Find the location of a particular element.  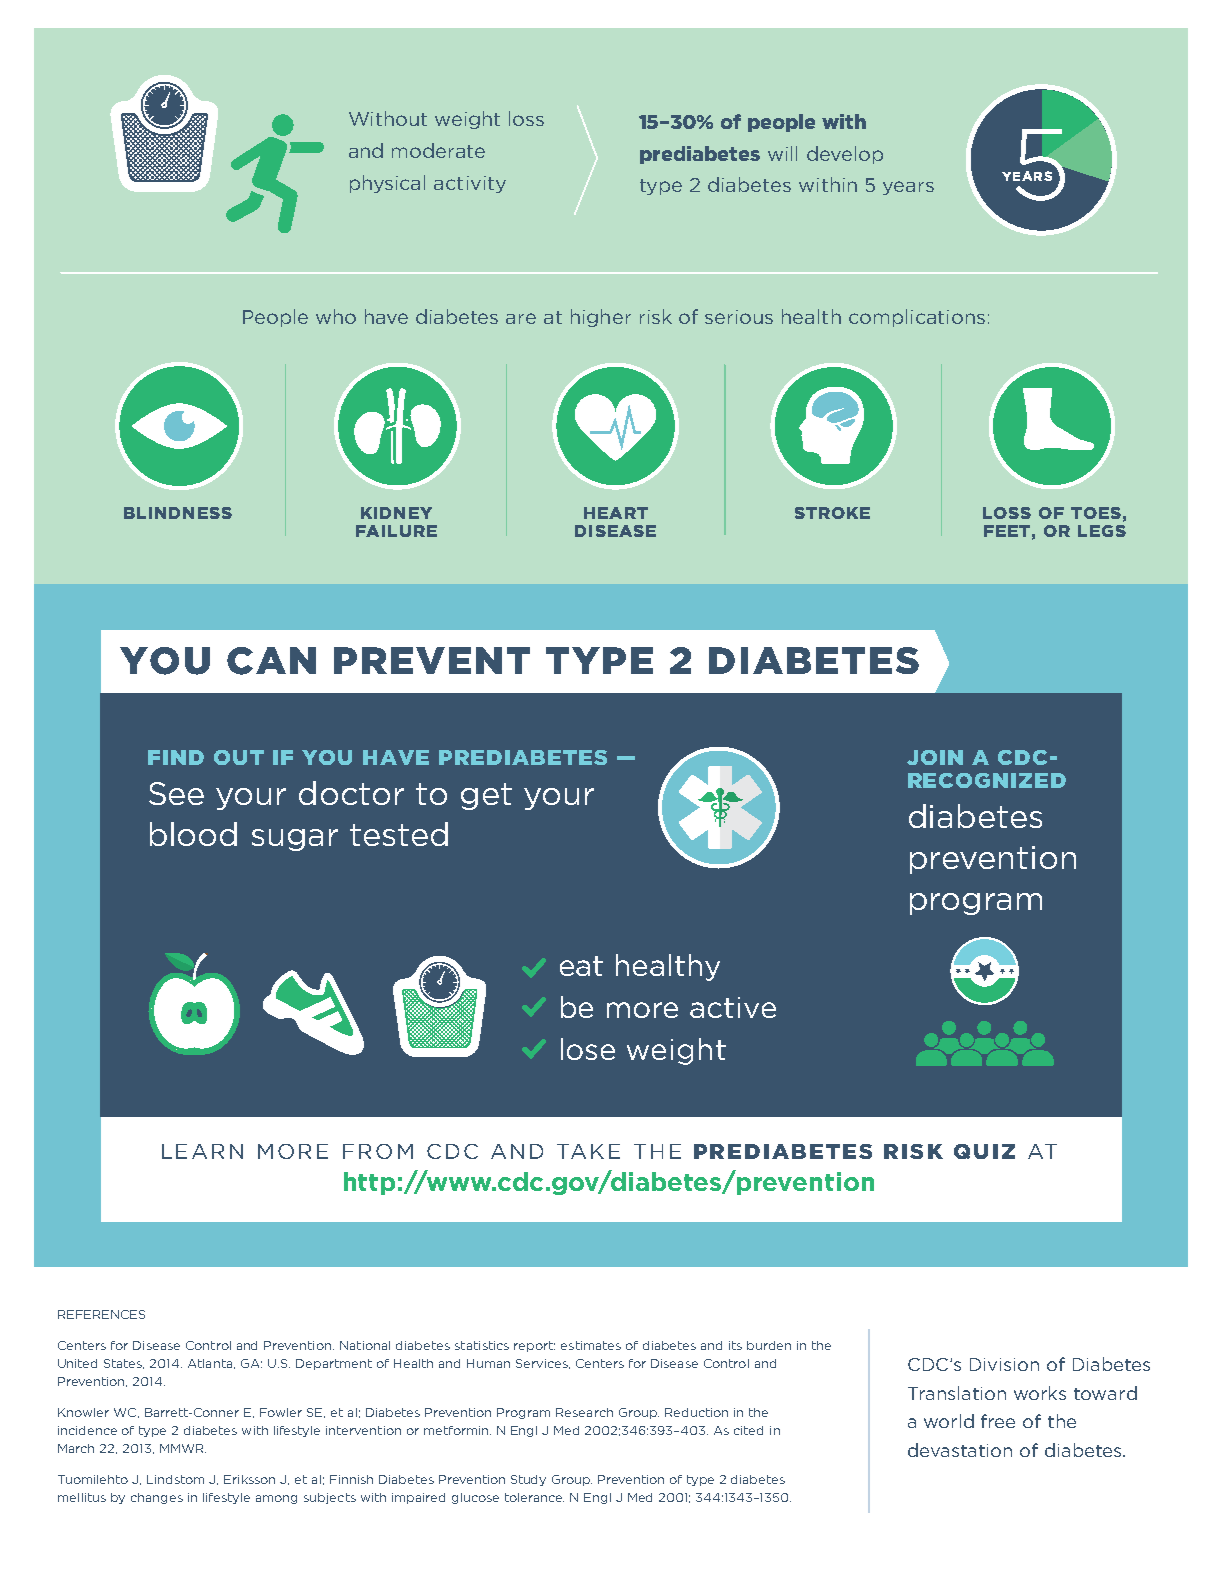

LEARN is located at coordinates (202, 1151).
